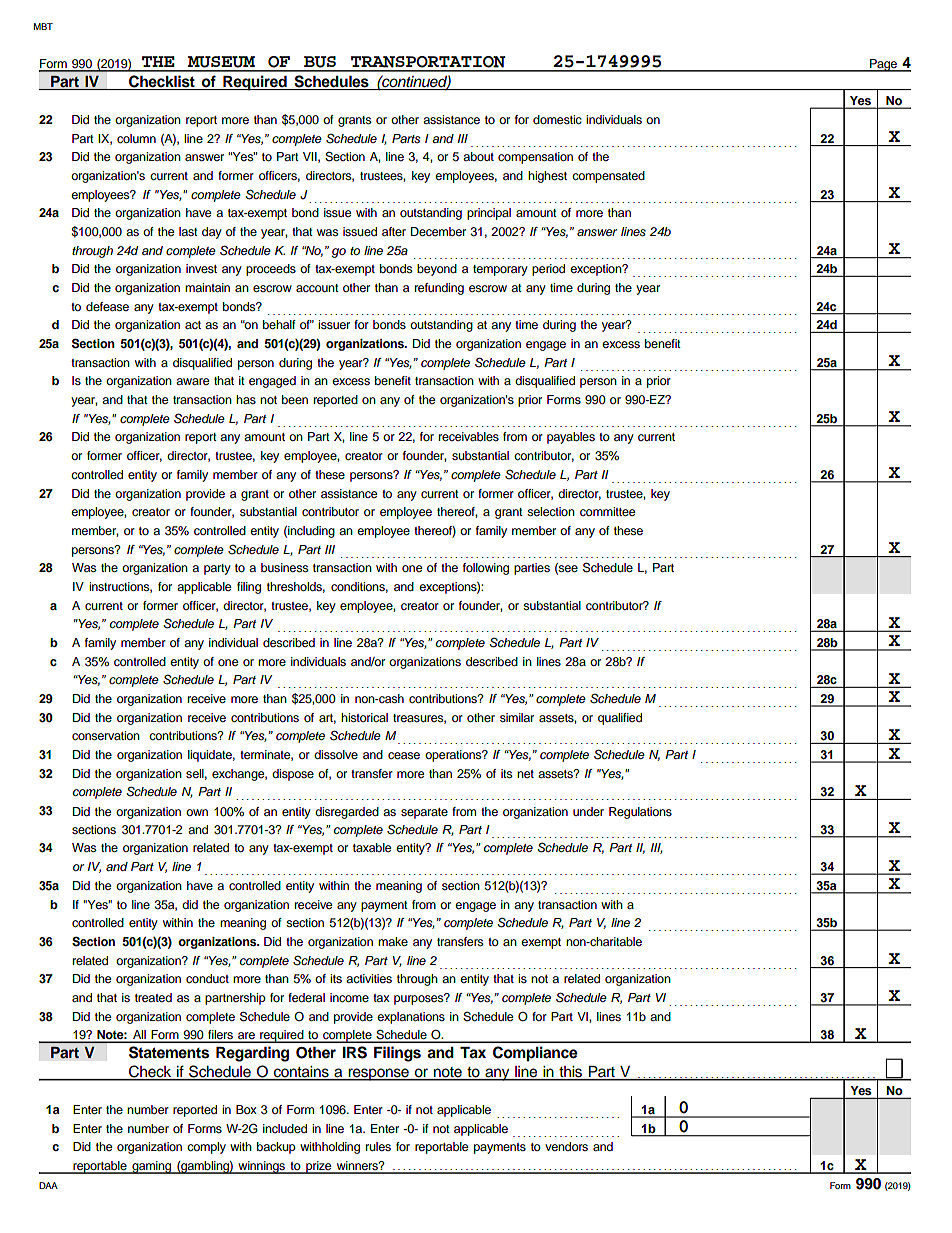 This image has width=952, height=1233. I want to click on domestic, so click(557, 119).
